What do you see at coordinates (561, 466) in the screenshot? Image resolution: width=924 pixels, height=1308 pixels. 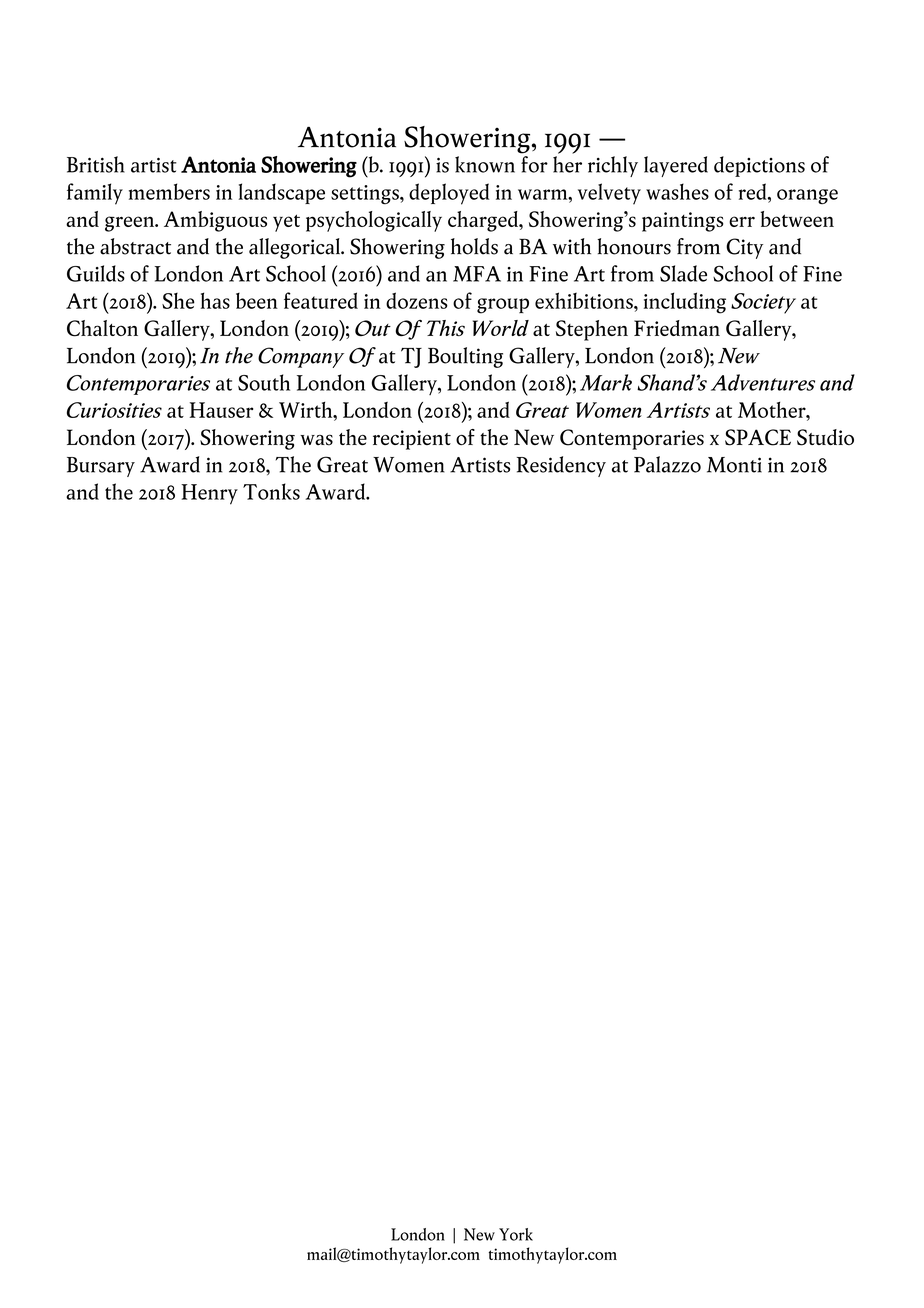 I see `Residency` at bounding box center [561, 466].
